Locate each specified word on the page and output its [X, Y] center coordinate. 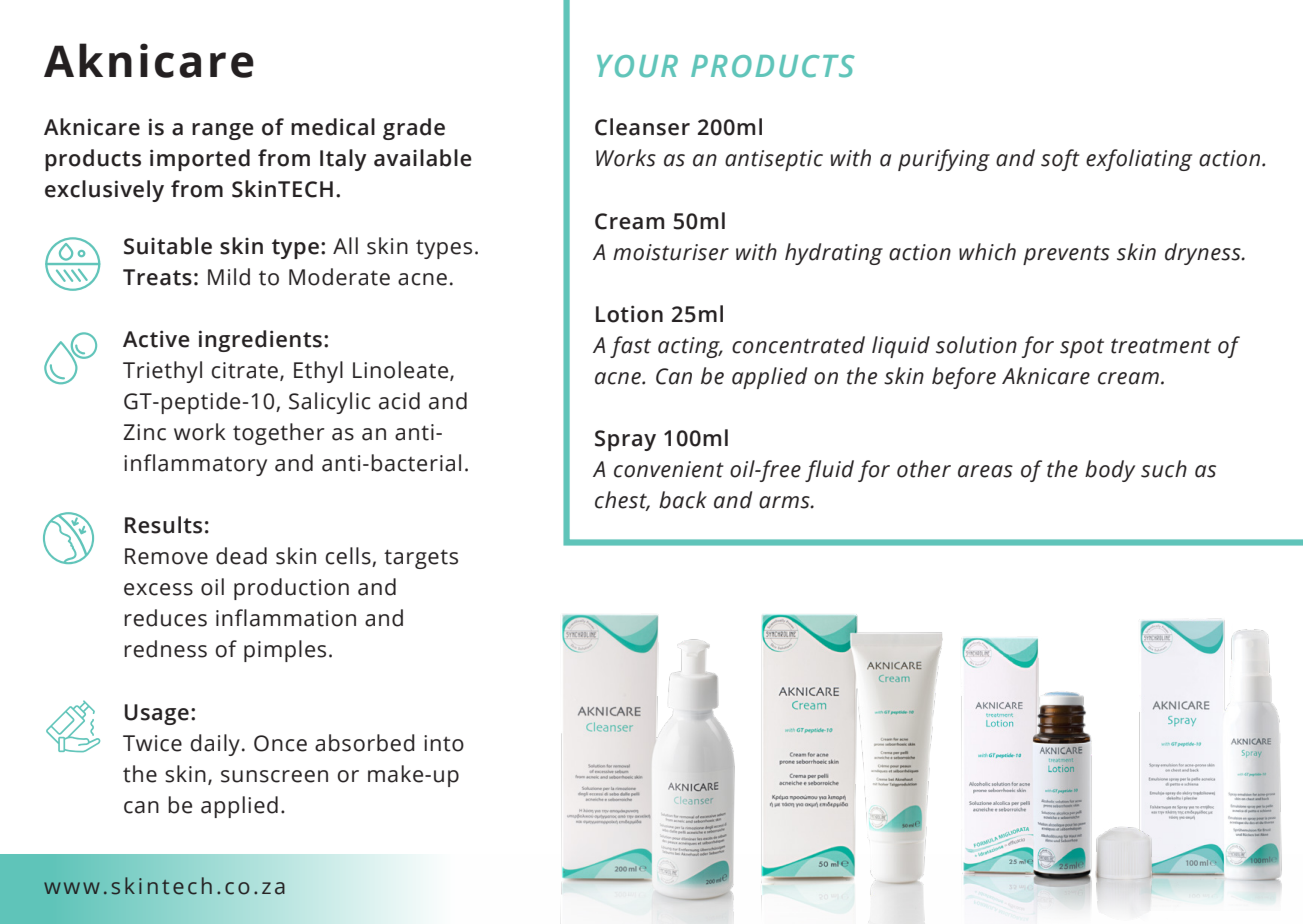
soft [1060, 160]
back [683, 500]
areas [985, 471]
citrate [244, 370]
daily [215, 745]
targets [421, 559]
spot [1082, 348]
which [987, 252]
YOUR [637, 66]
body [1110, 471]
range [223, 131]
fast [630, 347]
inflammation [286, 618]
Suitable [168, 246]
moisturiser [671, 252]
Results [163, 525]
